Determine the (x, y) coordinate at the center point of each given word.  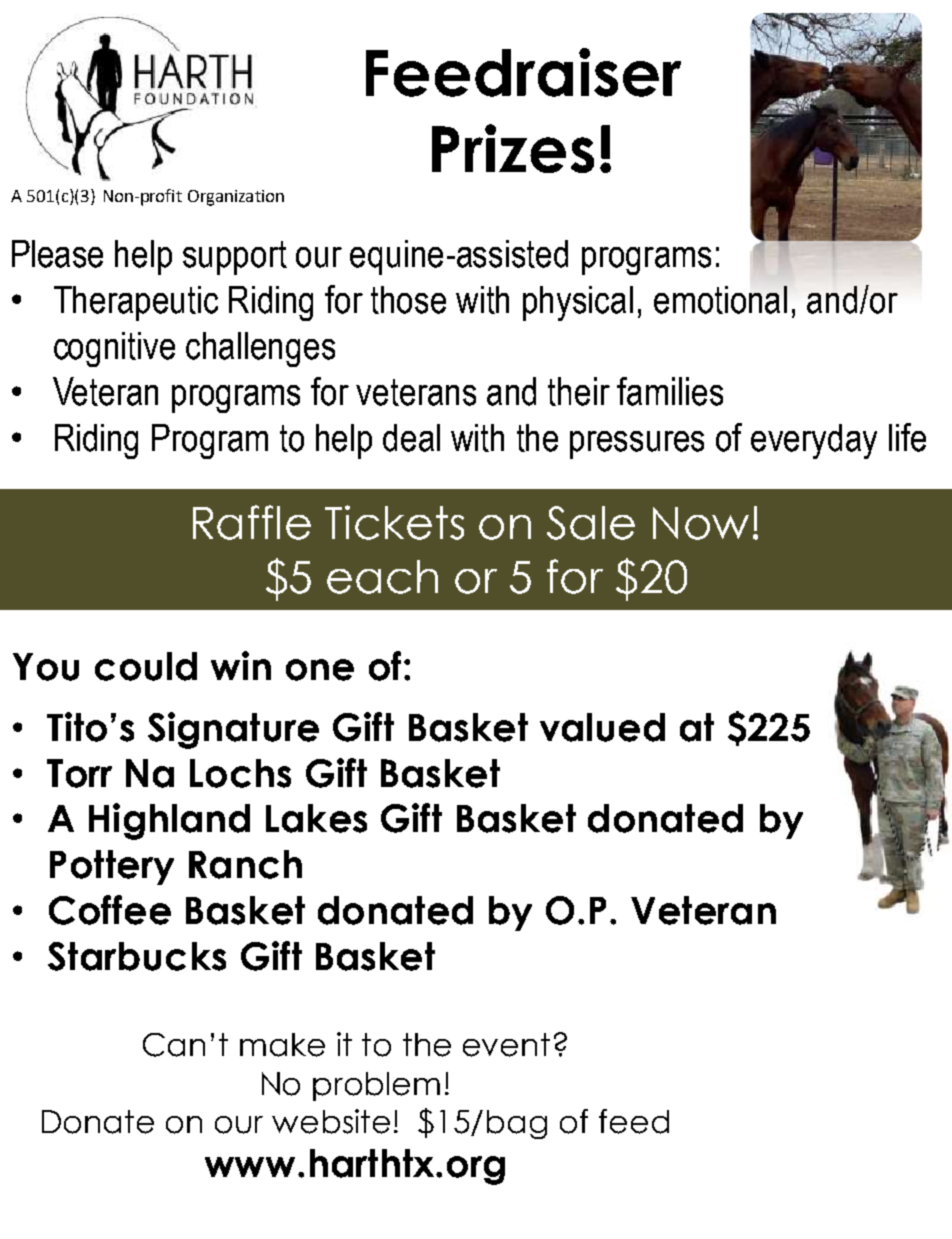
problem (376, 1086)
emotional (720, 300)
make (282, 1045)
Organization (236, 198)
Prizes (513, 148)
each (382, 577)
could (146, 666)
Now (701, 523)
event (506, 1045)
